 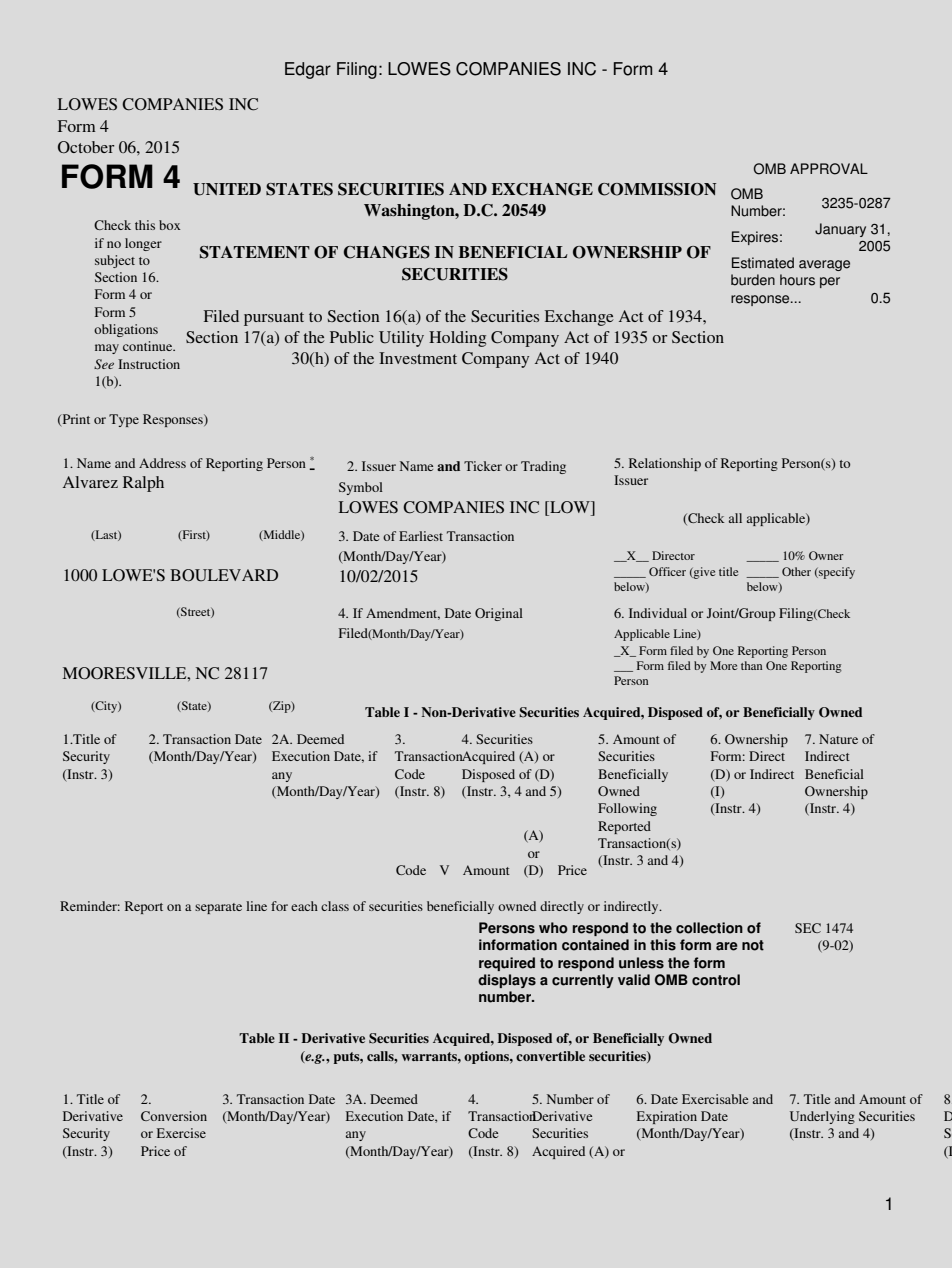 I want to click on October, so click(x=86, y=147).
